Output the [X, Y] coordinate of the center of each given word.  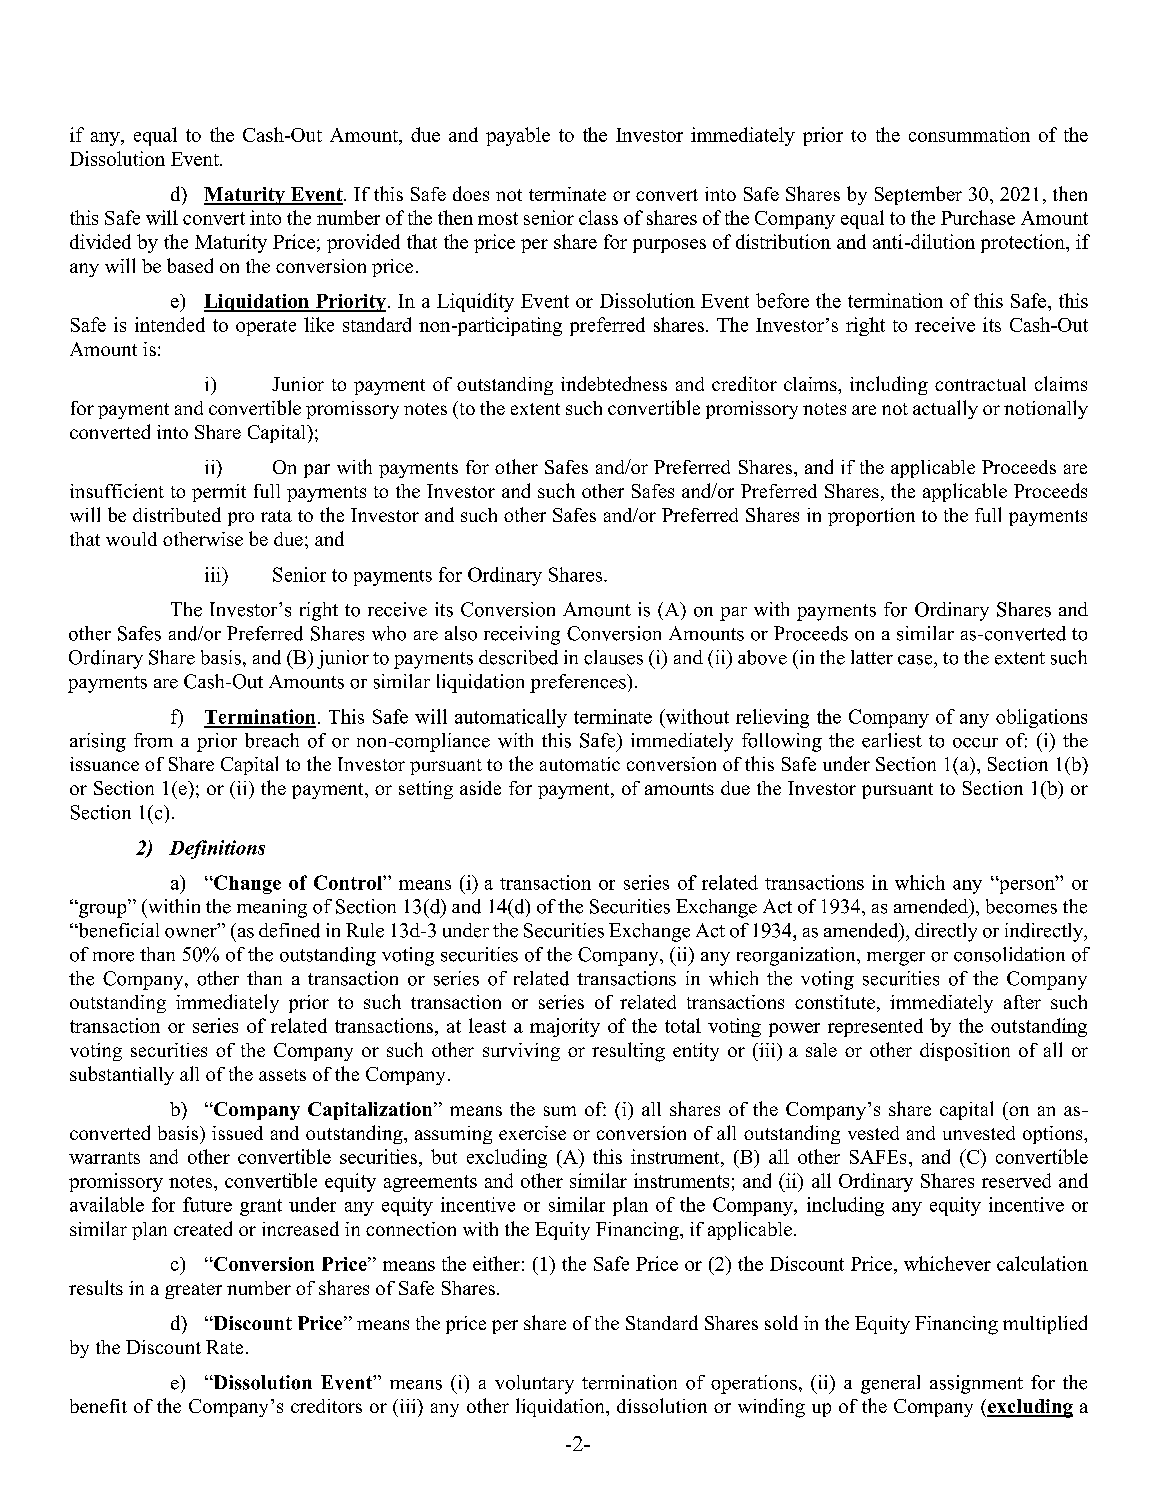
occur [975, 743]
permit [219, 493]
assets [282, 1075]
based [190, 265]
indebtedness [614, 383]
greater [193, 1291]
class [598, 217]
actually [945, 409]
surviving [521, 1052]
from [153, 740]
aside [480, 788]
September [918, 195]
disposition [965, 1052]
